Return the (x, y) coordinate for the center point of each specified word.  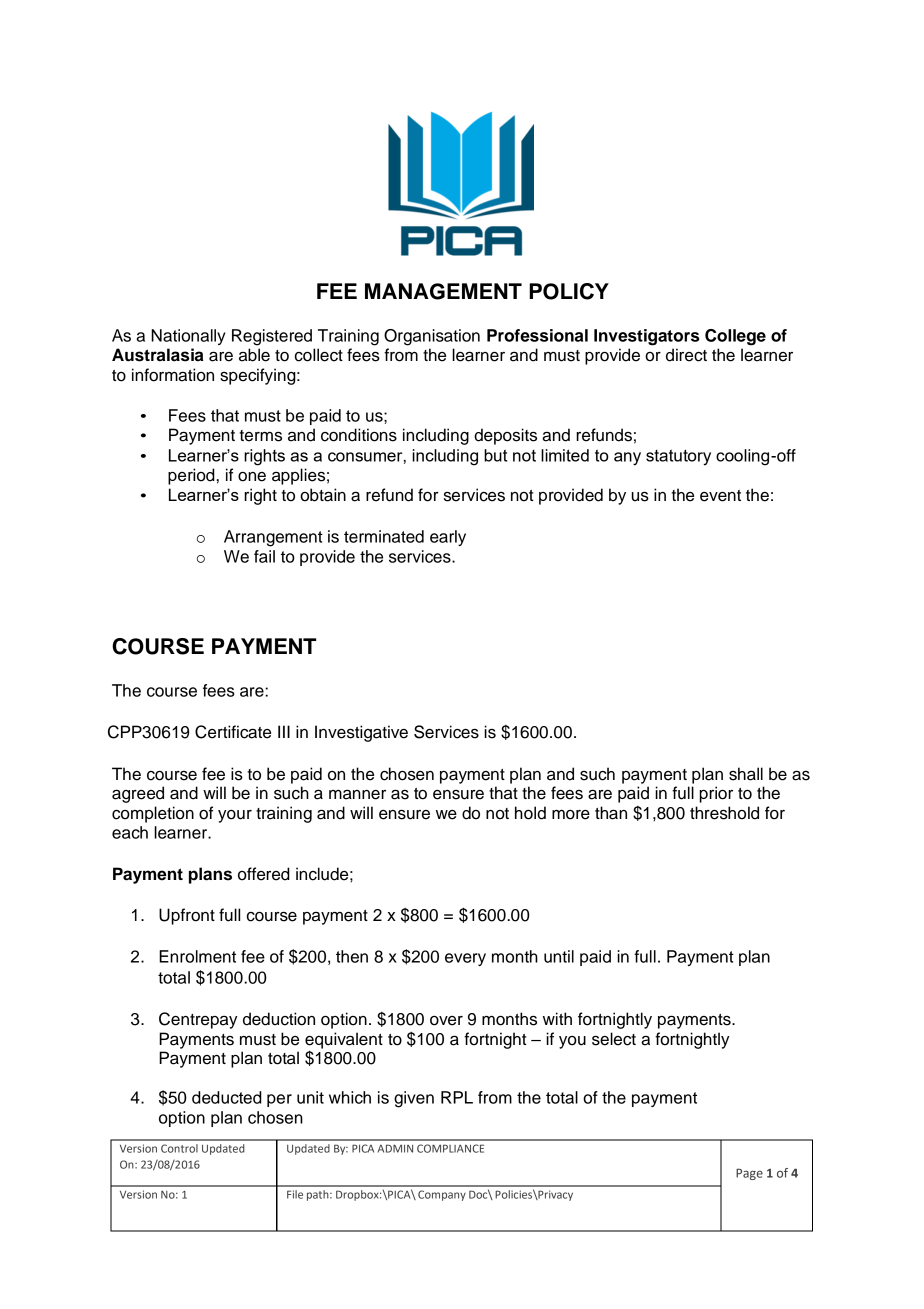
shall (746, 774)
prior (716, 794)
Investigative (361, 733)
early (448, 538)
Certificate (233, 732)
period (191, 476)
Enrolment (197, 956)
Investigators (646, 337)
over (446, 1021)
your (235, 816)
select (614, 1039)
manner (357, 794)
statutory (678, 457)
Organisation (432, 337)
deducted (227, 1097)
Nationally (188, 337)
